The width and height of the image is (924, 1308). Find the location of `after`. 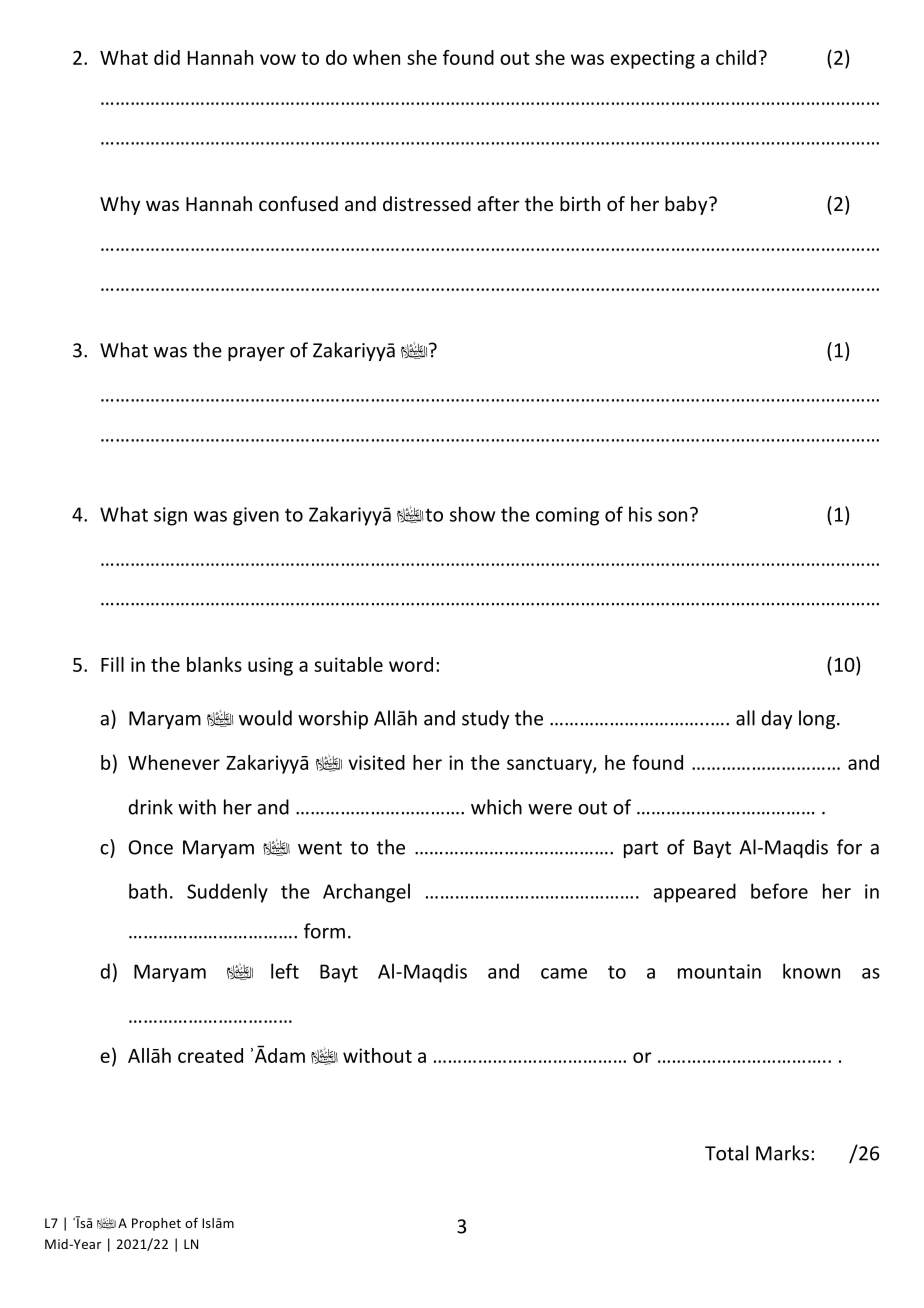

after is located at coordinates (498, 203).
